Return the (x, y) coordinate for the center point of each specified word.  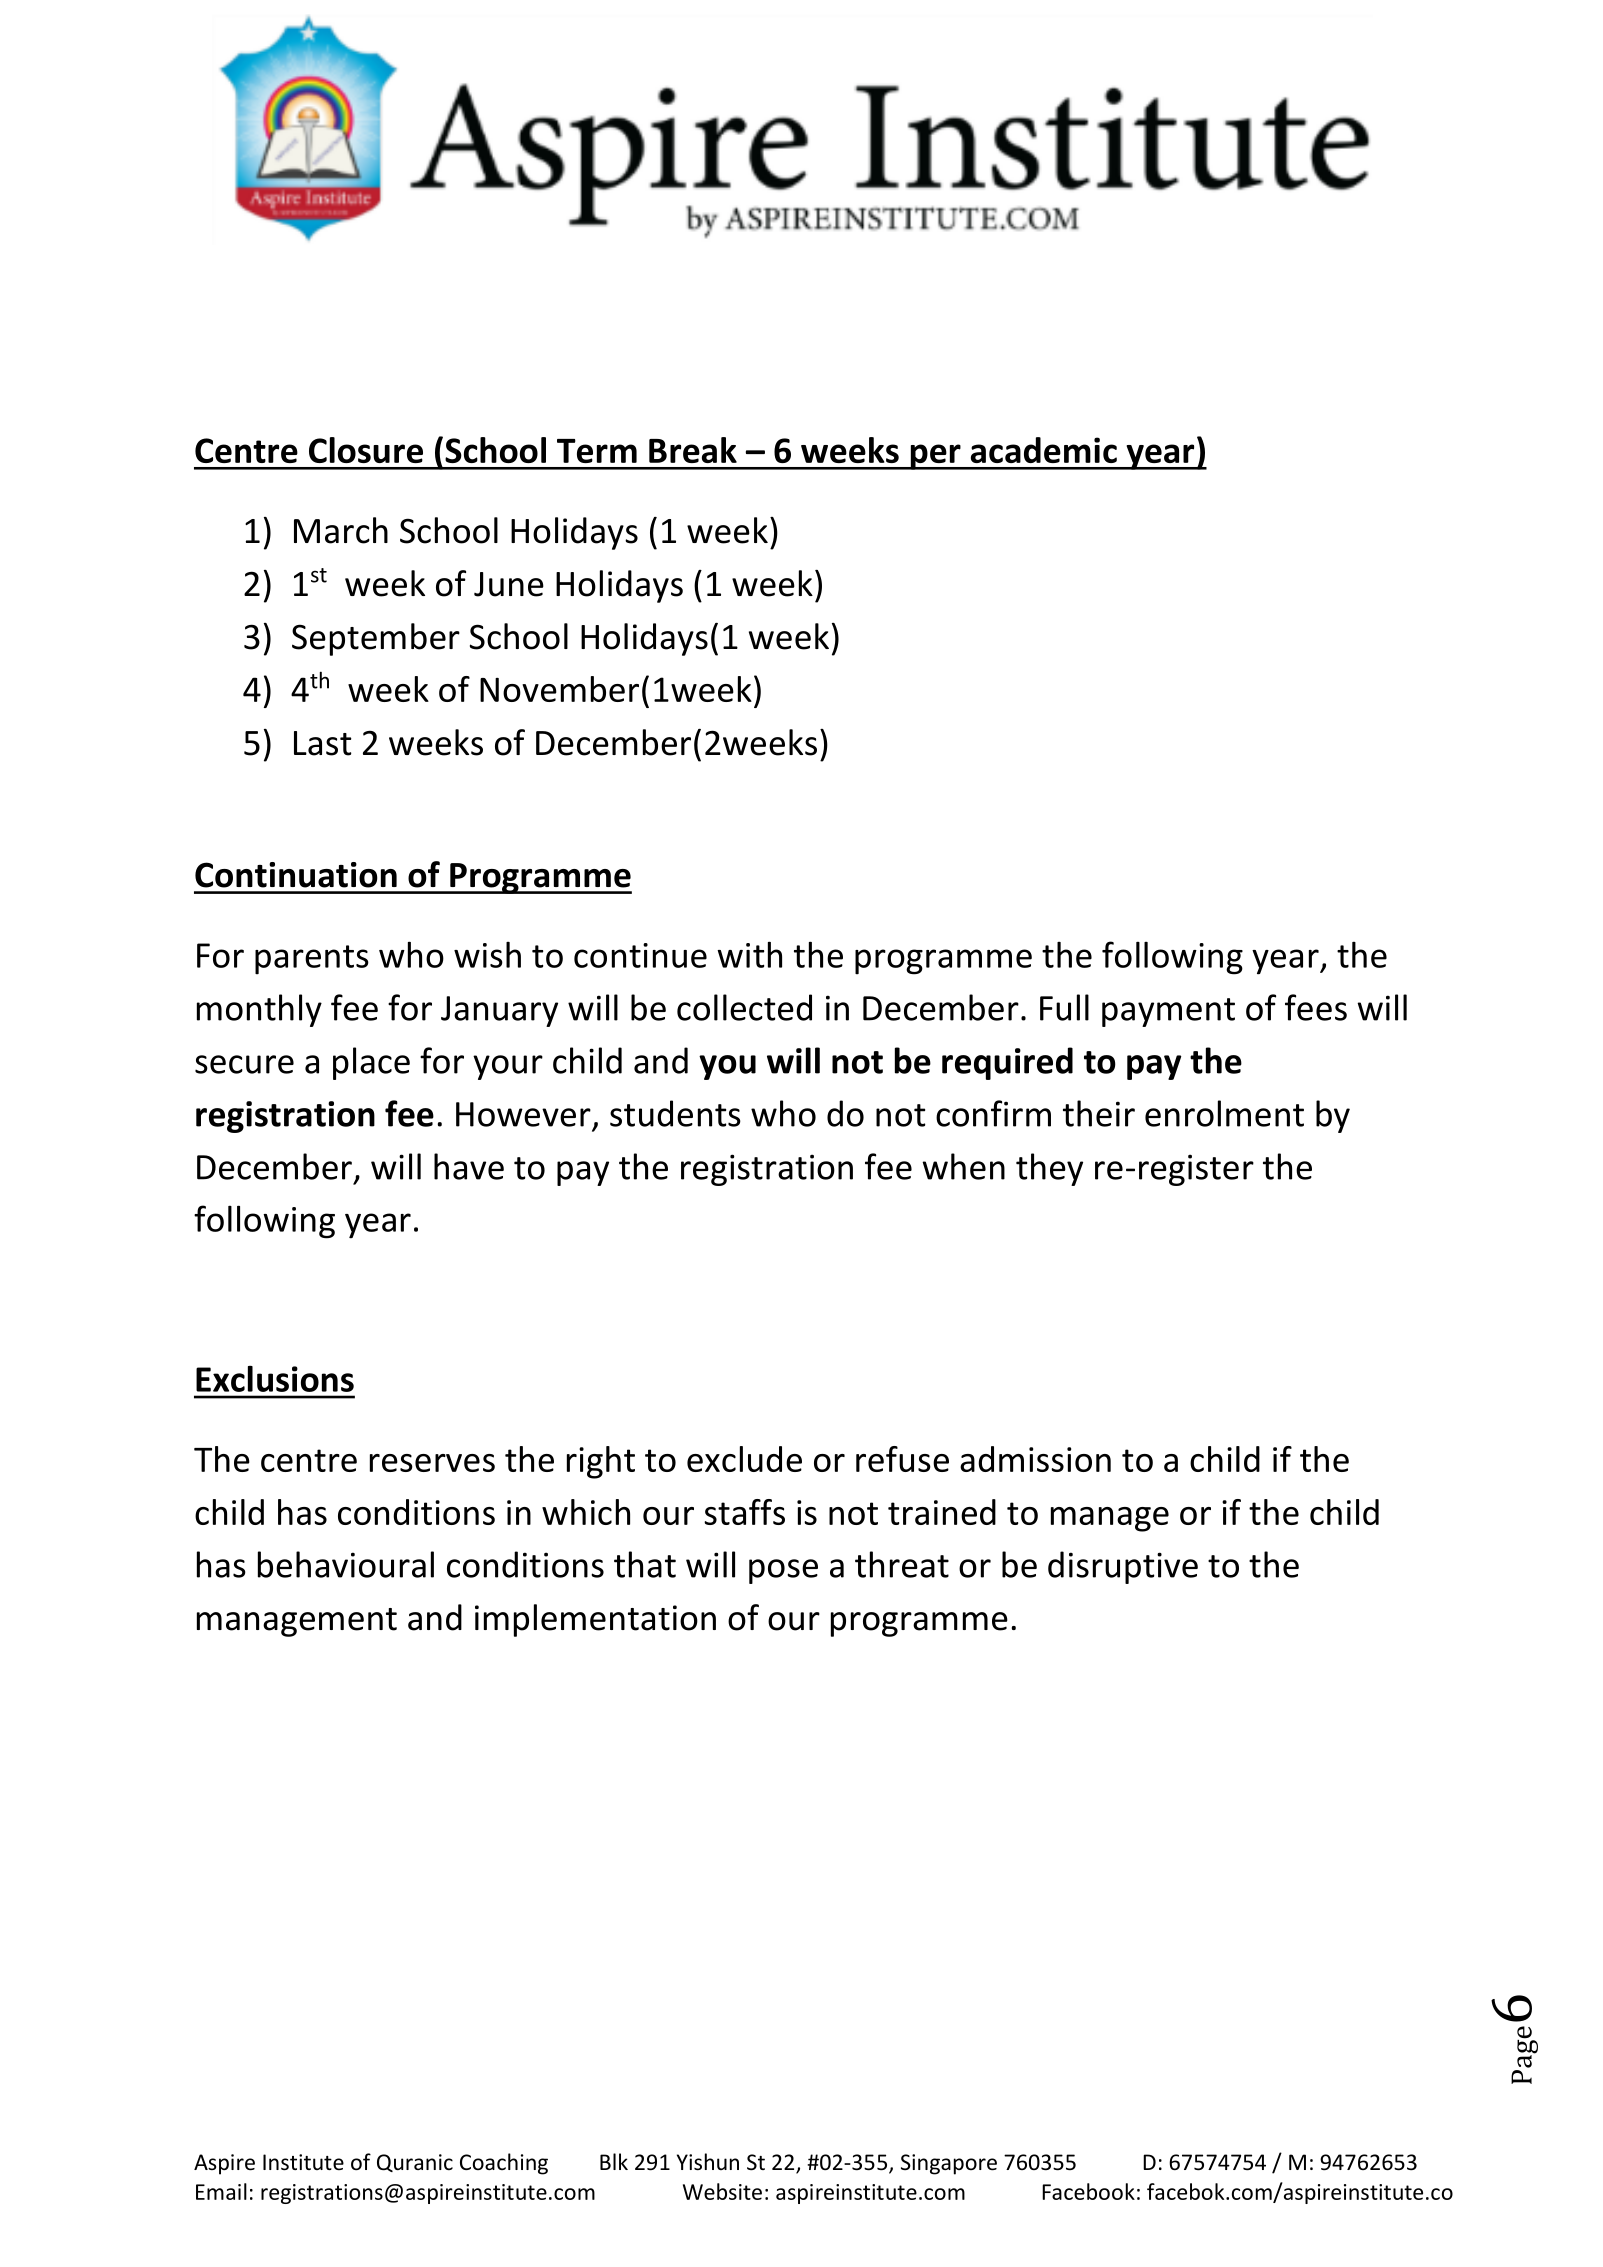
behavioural (346, 1564)
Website (722, 2191)
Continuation (296, 875)
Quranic (415, 2163)
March (341, 530)
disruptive (1123, 1567)
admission (1035, 1459)
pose (783, 1571)
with (749, 954)
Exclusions (275, 1379)
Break (693, 450)
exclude (744, 1459)
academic (1044, 450)
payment (1168, 1012)
